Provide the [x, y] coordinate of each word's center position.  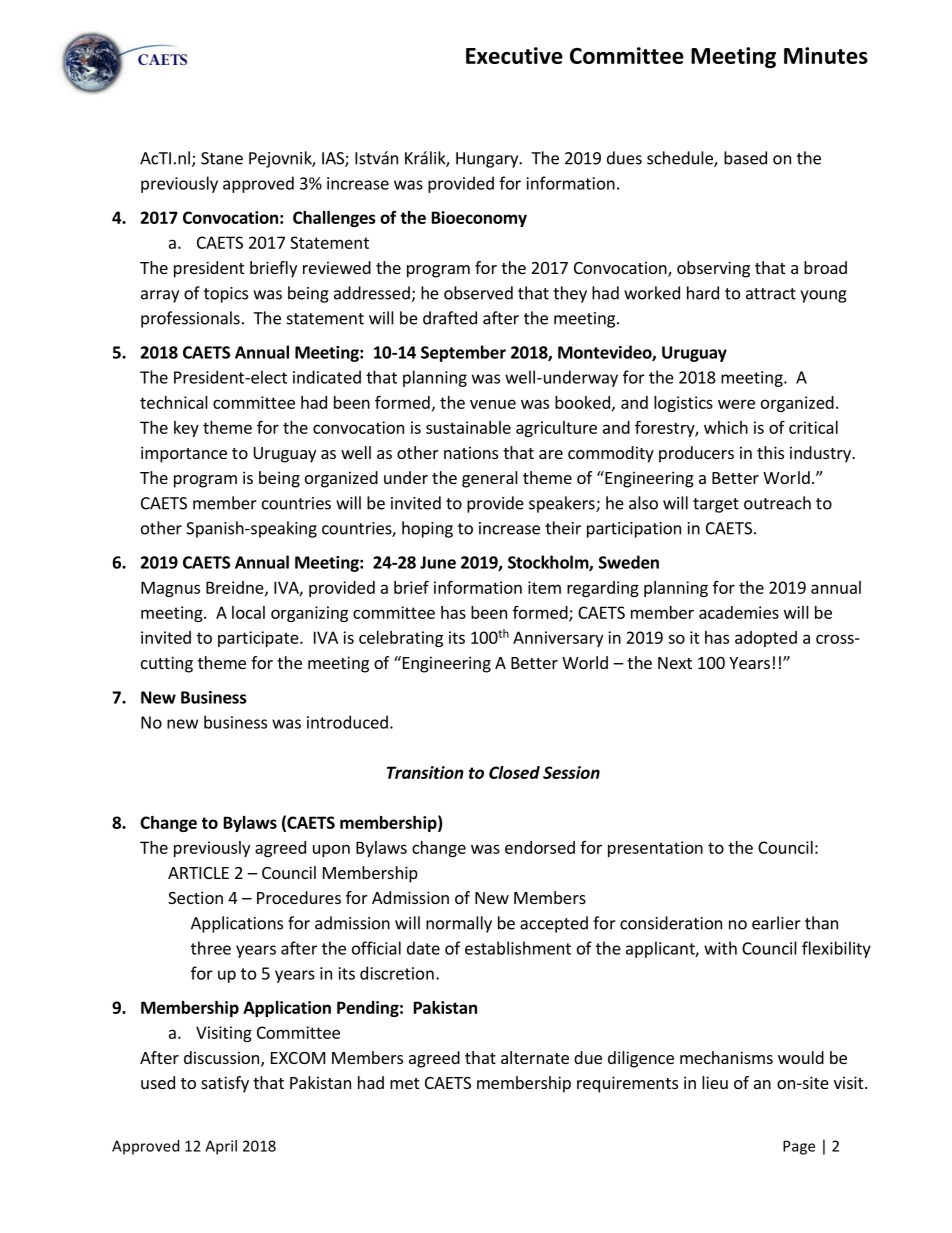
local [248, 612]
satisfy [225, 1084]
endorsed [540, 847]
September [463, 353]
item [544, 587]
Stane [222, 158]
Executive [514, 55]
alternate [535, 1057]
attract [771, 294]
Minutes [826, 55]
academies [739, 612]
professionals [190, 319]
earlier [776, 923]
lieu [715, 1082]
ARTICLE [198, 873]
